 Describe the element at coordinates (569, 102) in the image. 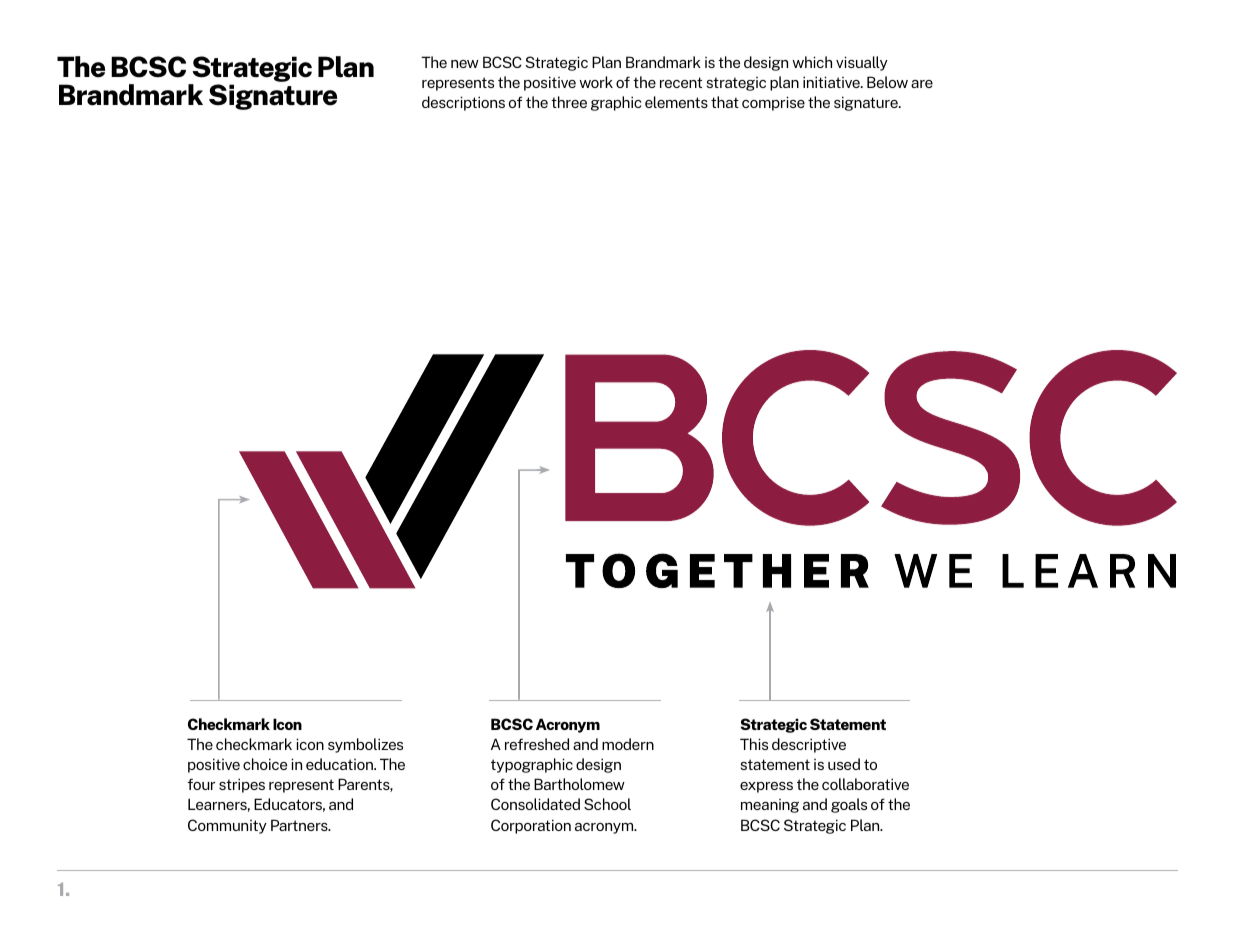

I see `three` at that location.
